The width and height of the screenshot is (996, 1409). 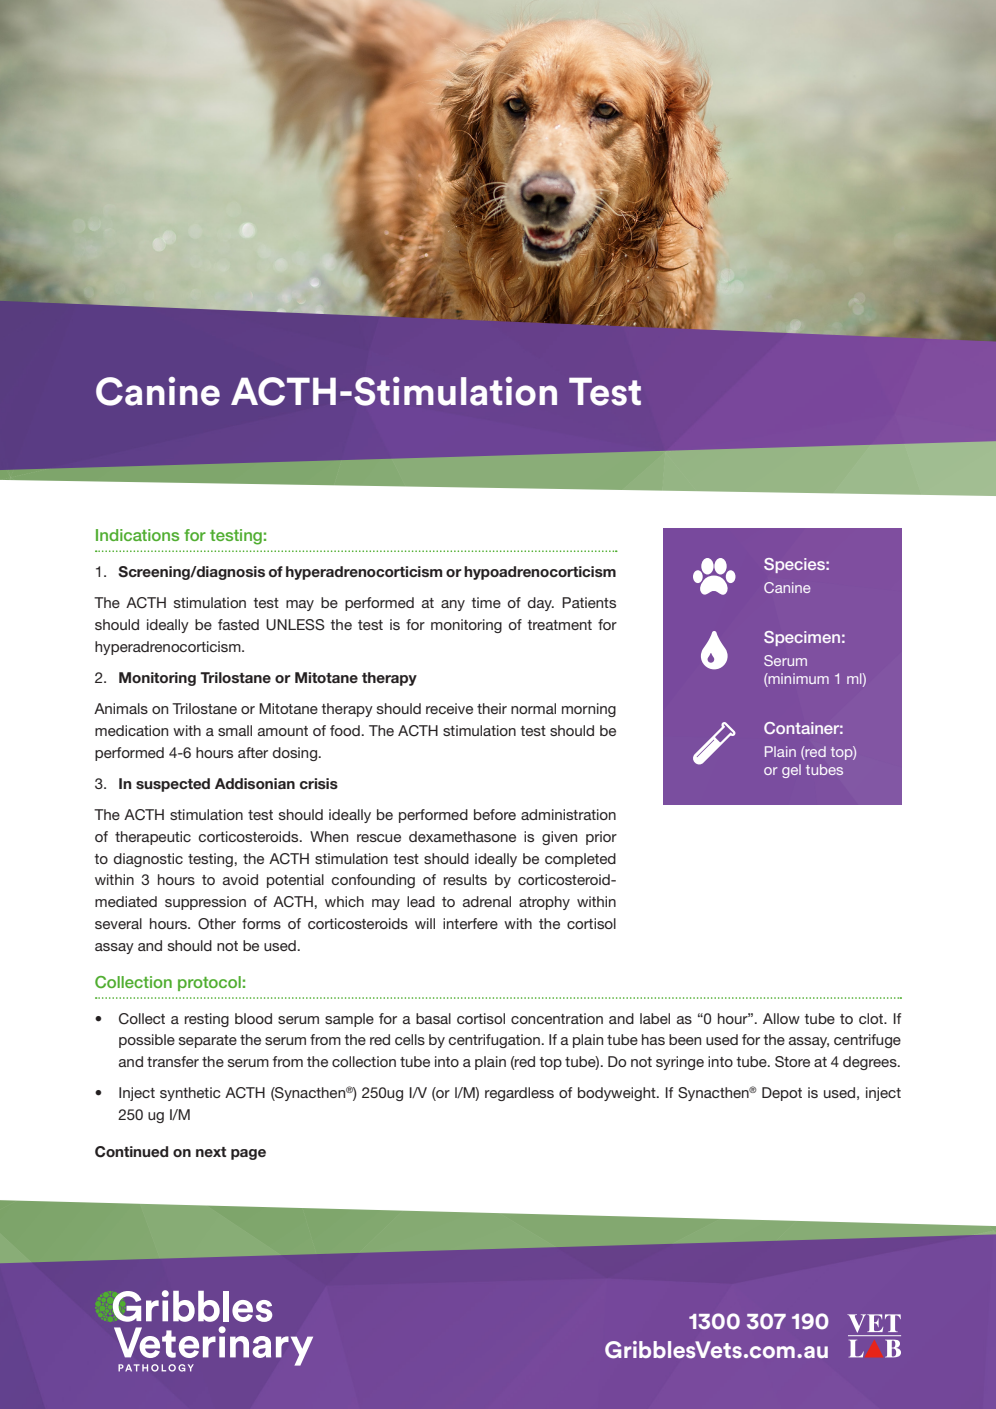 What do you see at coordinates (557, 1018) in the screenshot?
I see `concentration` at bounding box center [557, 1018].
